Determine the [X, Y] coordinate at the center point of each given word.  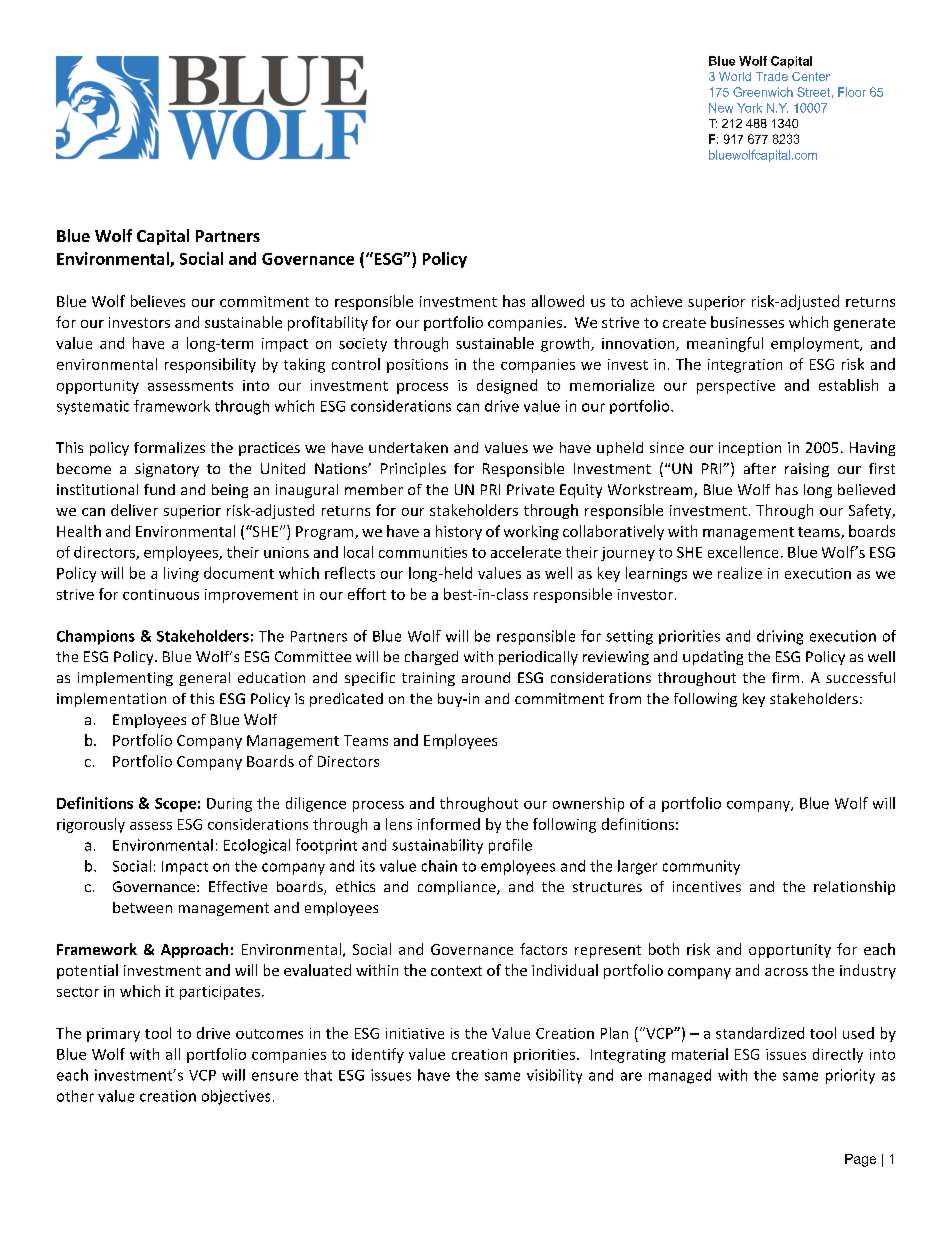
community [701, 867]
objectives [236, 1097]
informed [449, 824]
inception [750, 449]
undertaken [408, 447]
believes [158, 301]
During [229, 805]
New [721, 108]
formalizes [169, 447]
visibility [554, 1076]
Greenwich [763, 92]
